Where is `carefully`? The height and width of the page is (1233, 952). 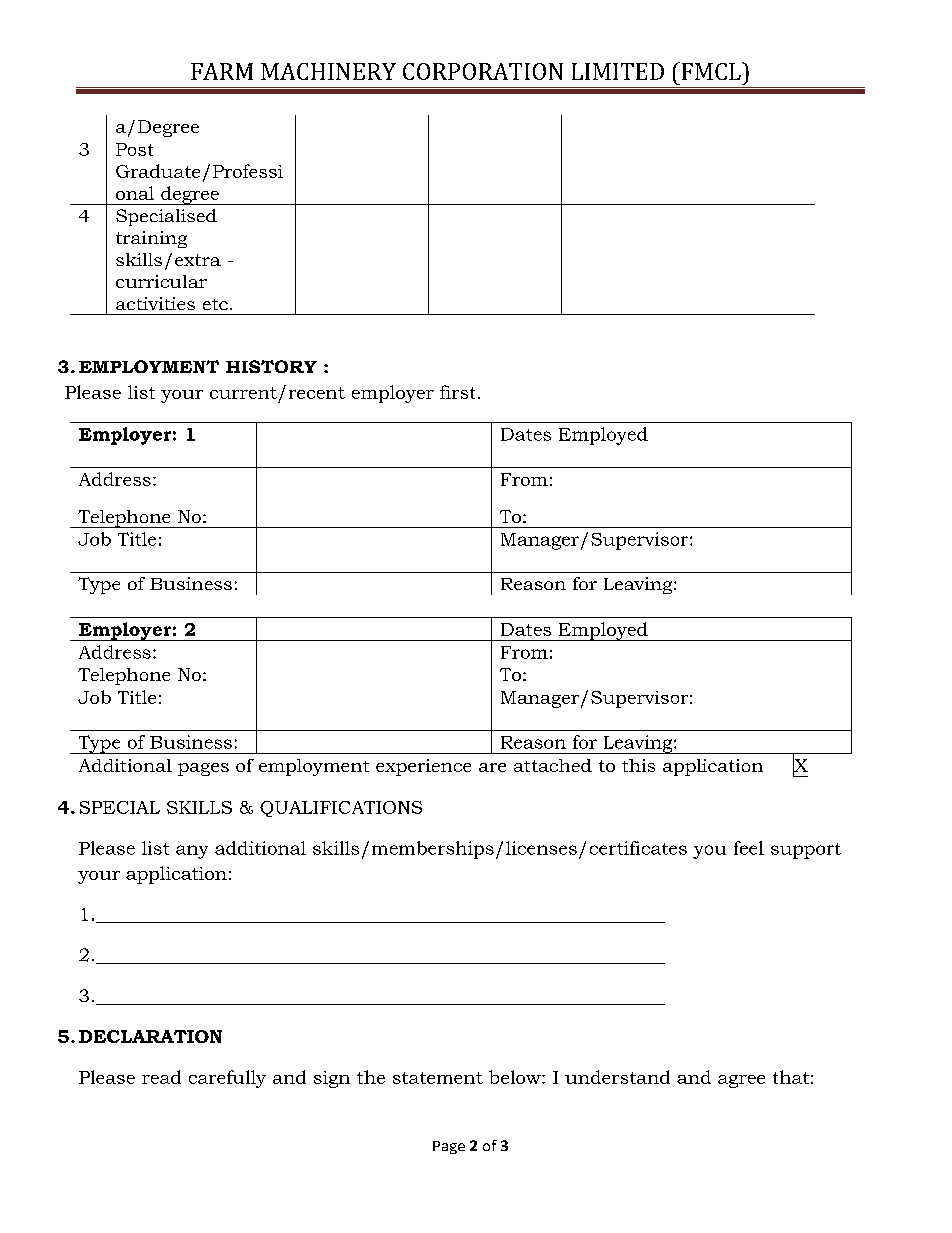 carefully is located at coordinates (227, 1079).
